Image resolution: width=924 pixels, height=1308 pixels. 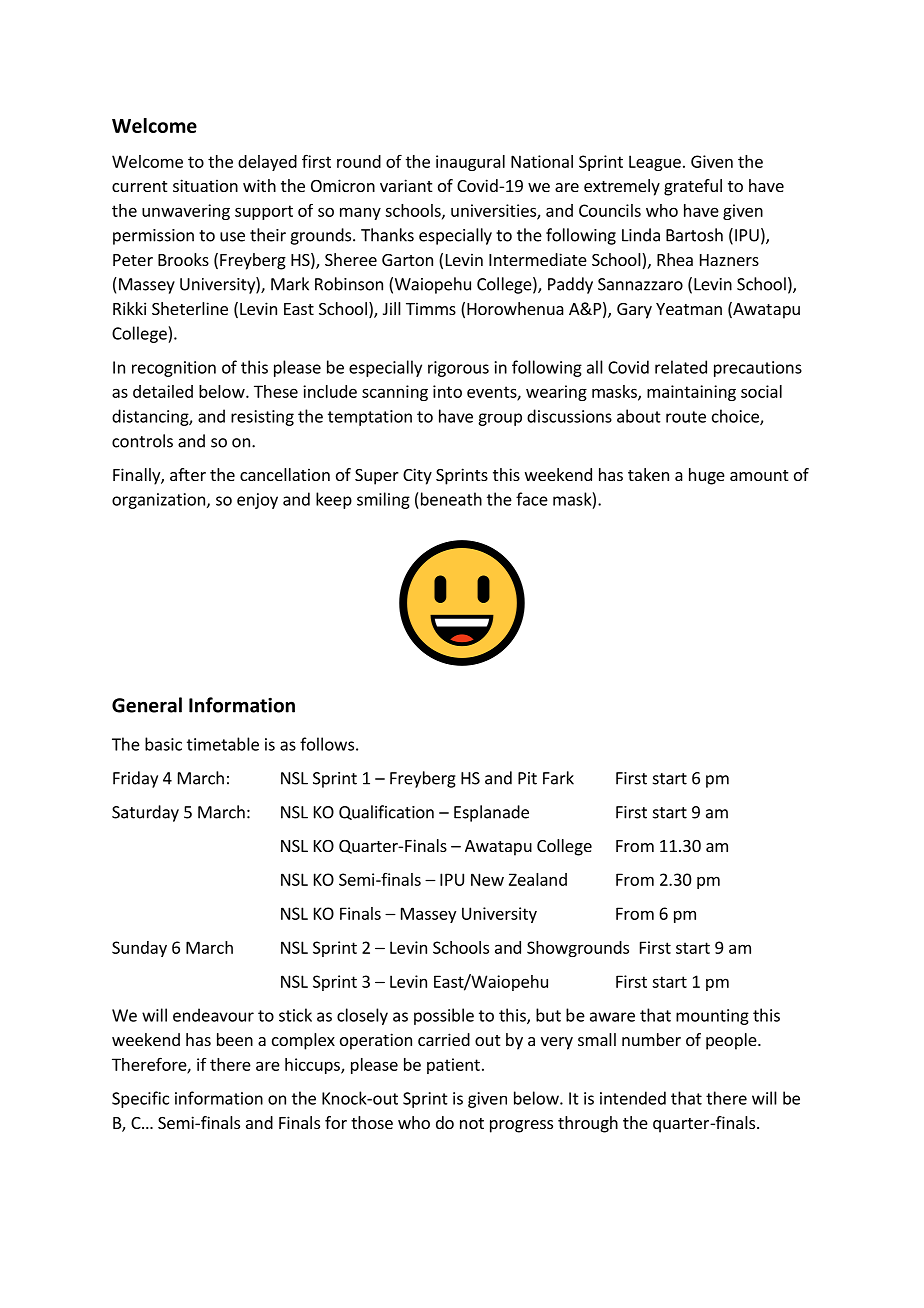 What do you see at coordinates (693, 187) in the screenshot?
I see `grateful` at bounding box center [693, 187].
